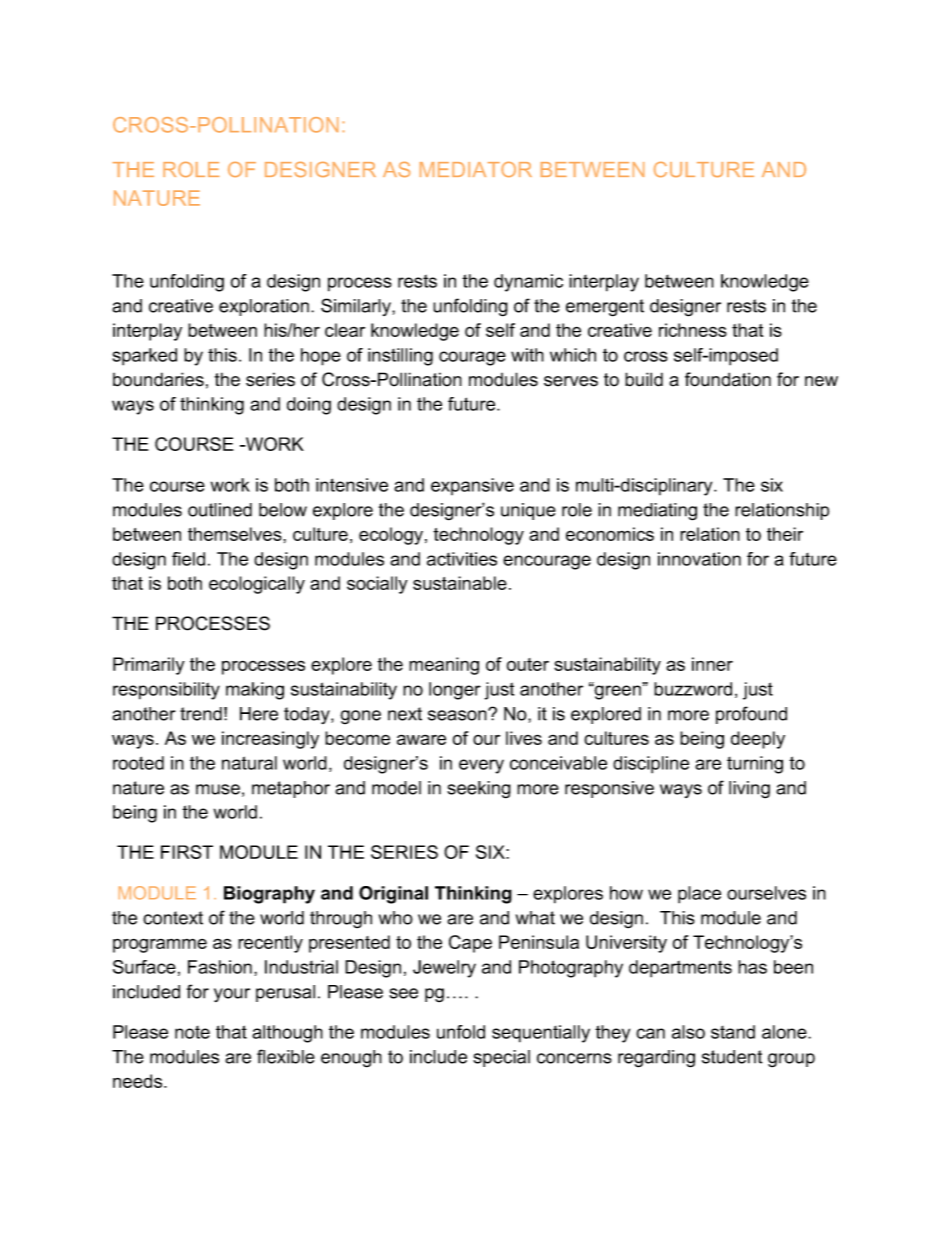 The image size is (952, 1233). I want to click on special, so click(501, 1058).
